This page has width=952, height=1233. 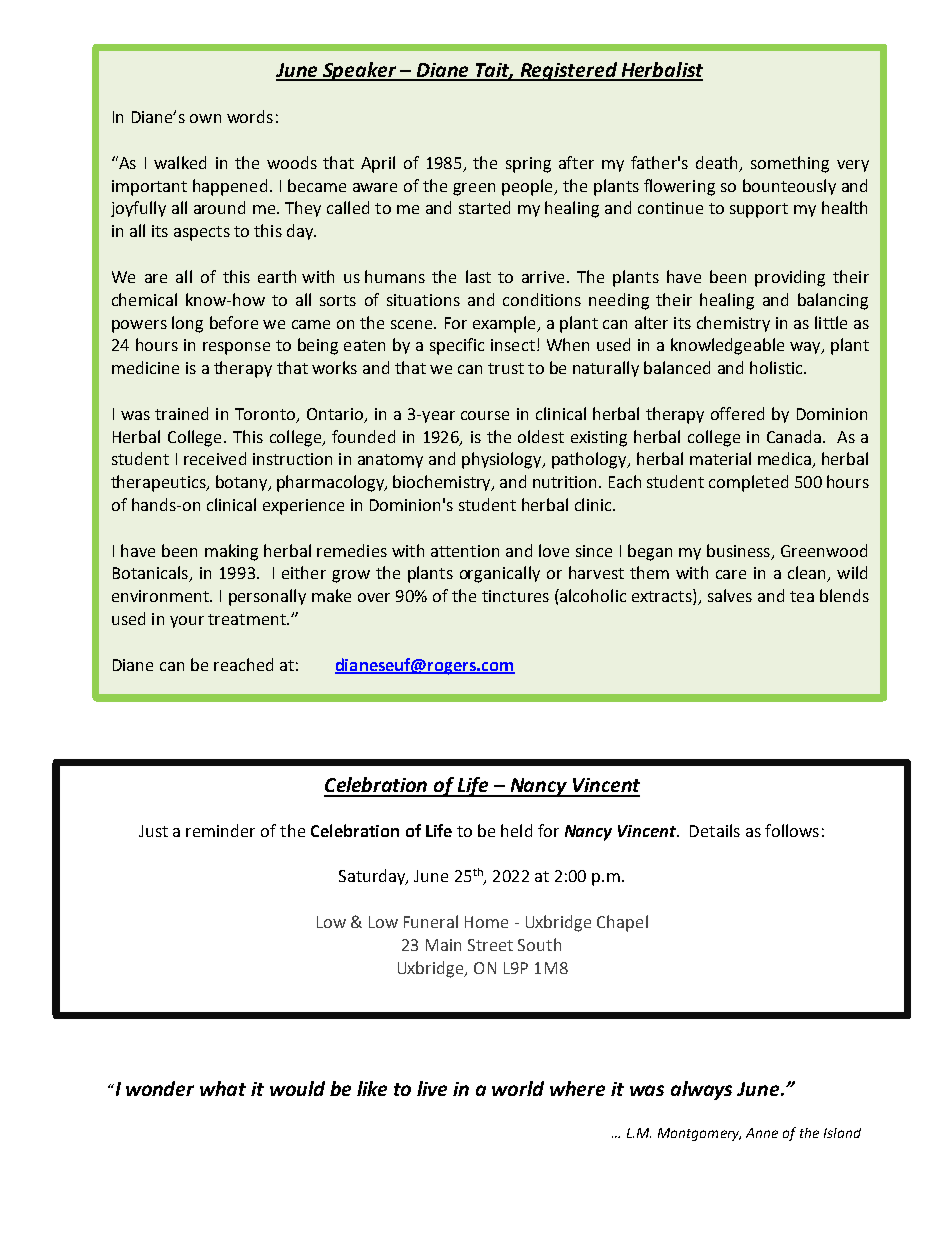 What do you see at coordinates (790, 164) in the page?
I see `something` at bounding box center [790, 164].
